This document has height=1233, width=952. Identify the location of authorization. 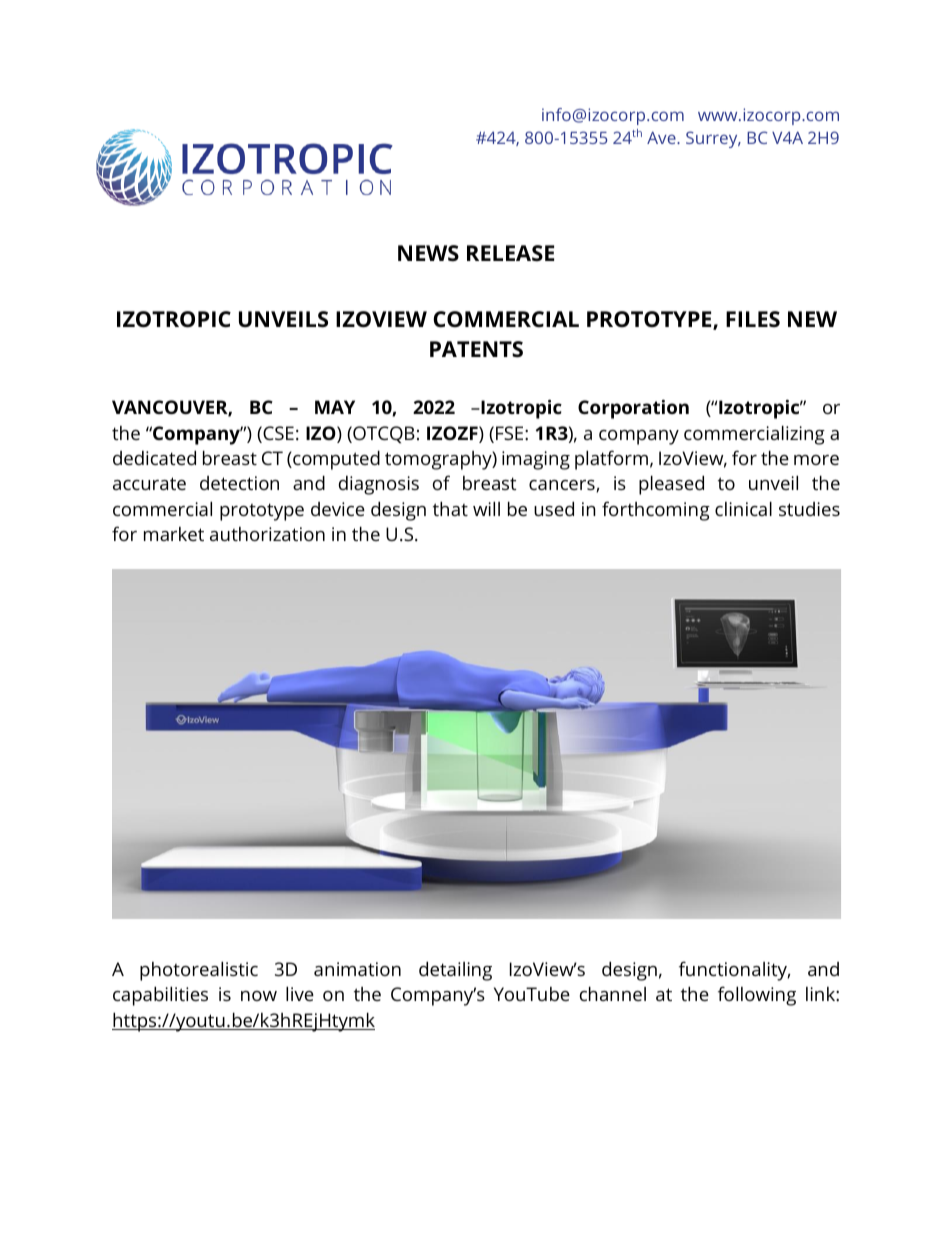
(267, 534).
